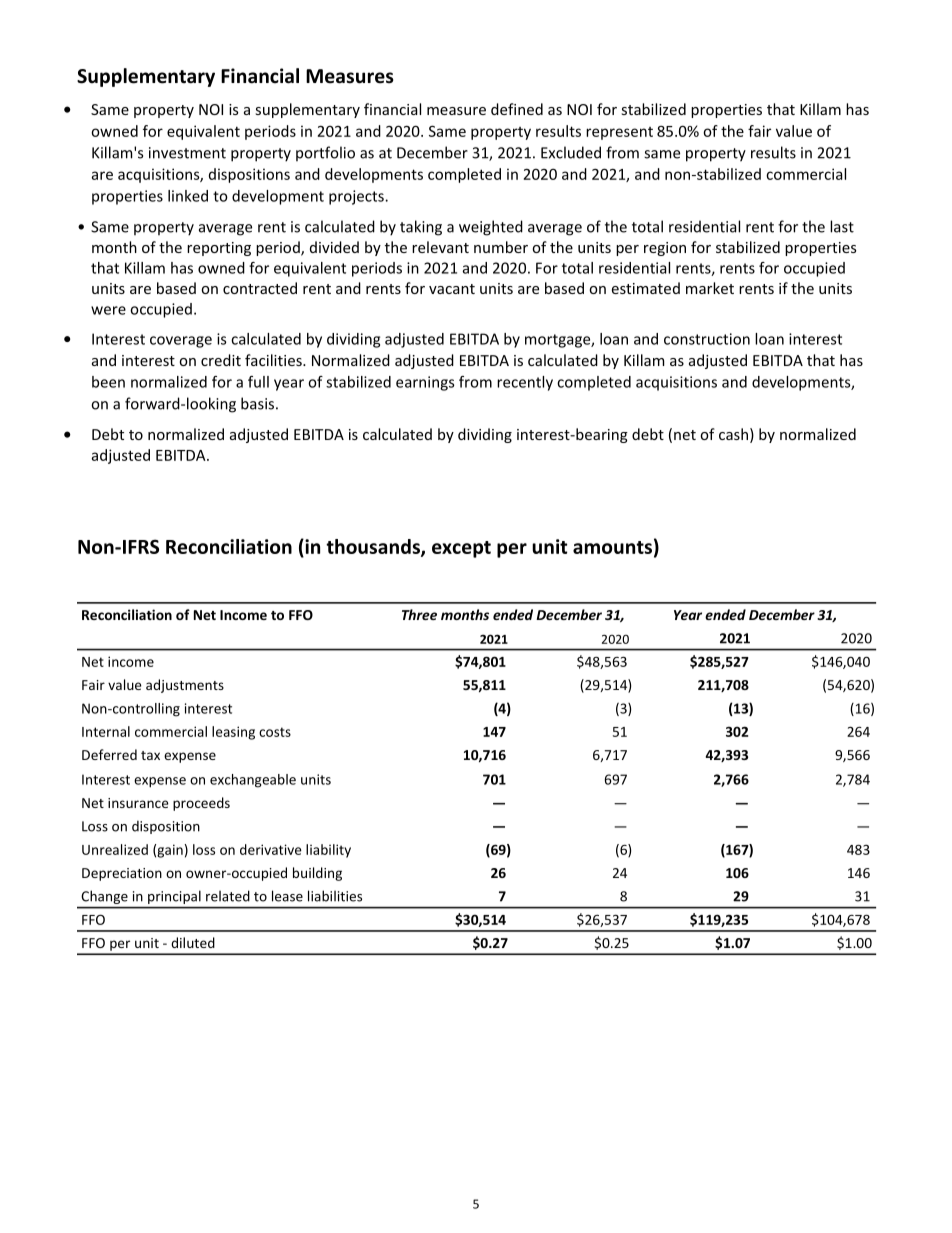 The height and width of the screenshot is (1233, 952). What do you see at coordinates (174, 897) in the screenshot?
I see `principal` at bounding box center [174, 897].
